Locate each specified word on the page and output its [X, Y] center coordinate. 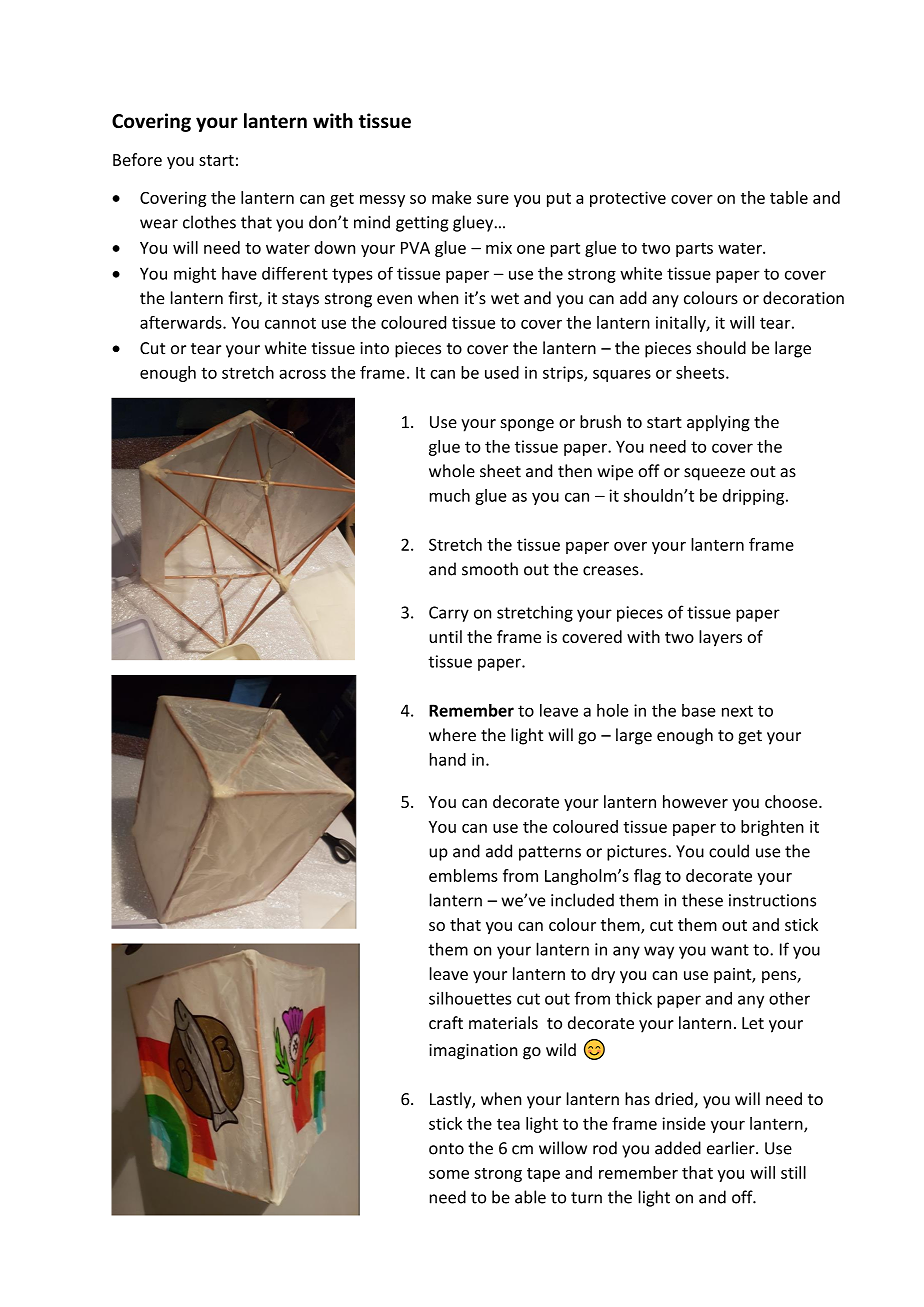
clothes [209, 222]
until [445, 636]
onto [446, 1149]
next [737, 711]
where [452, 735]
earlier [732, 1148]
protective [628, 199]
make [451, 197]
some [449, 1174]
